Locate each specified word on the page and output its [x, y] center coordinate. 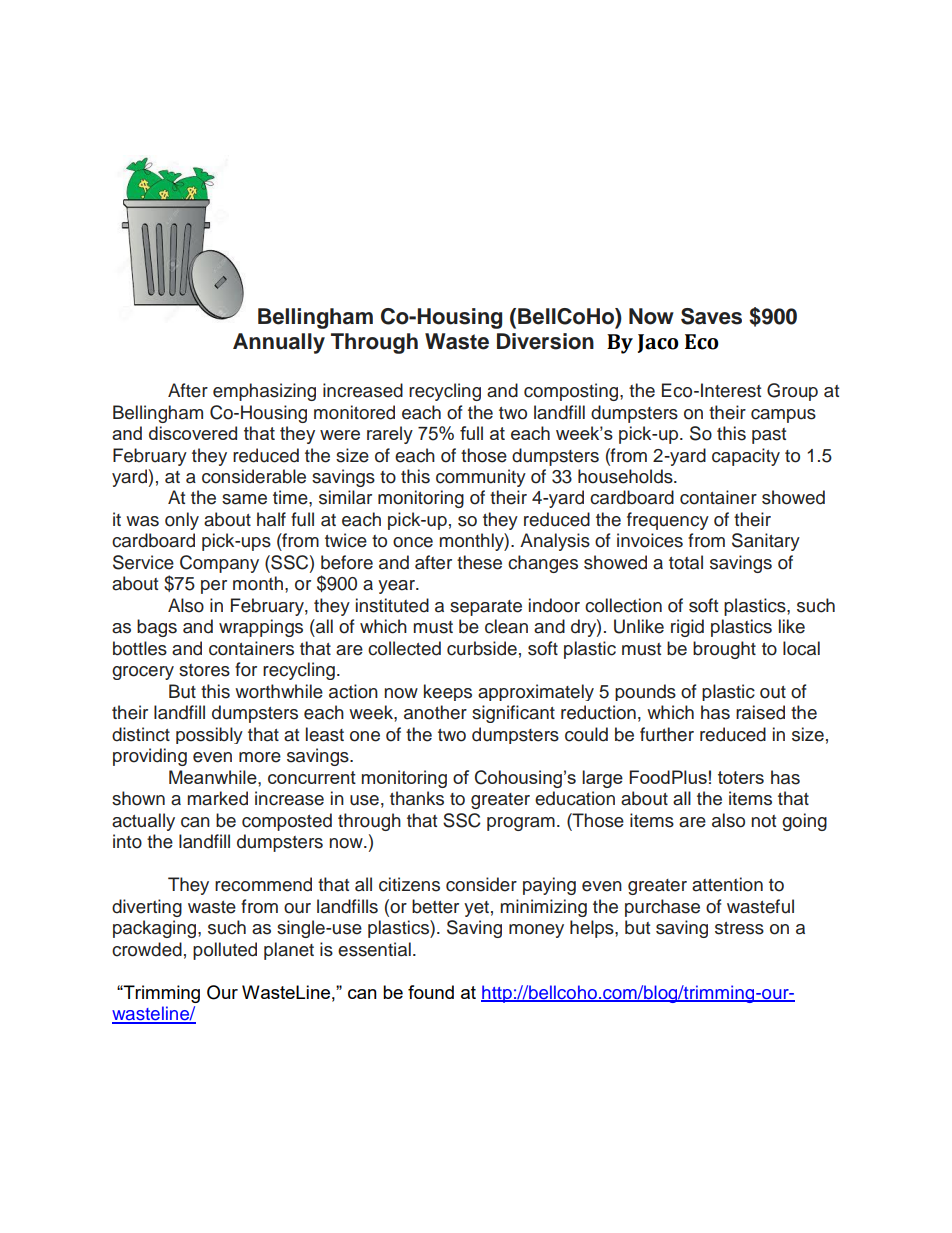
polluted [225, 951]
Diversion [545, 341]
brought [724, 650]
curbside [482, 648]
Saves [711, 316]
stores [204, 670]
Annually [279, 343]
